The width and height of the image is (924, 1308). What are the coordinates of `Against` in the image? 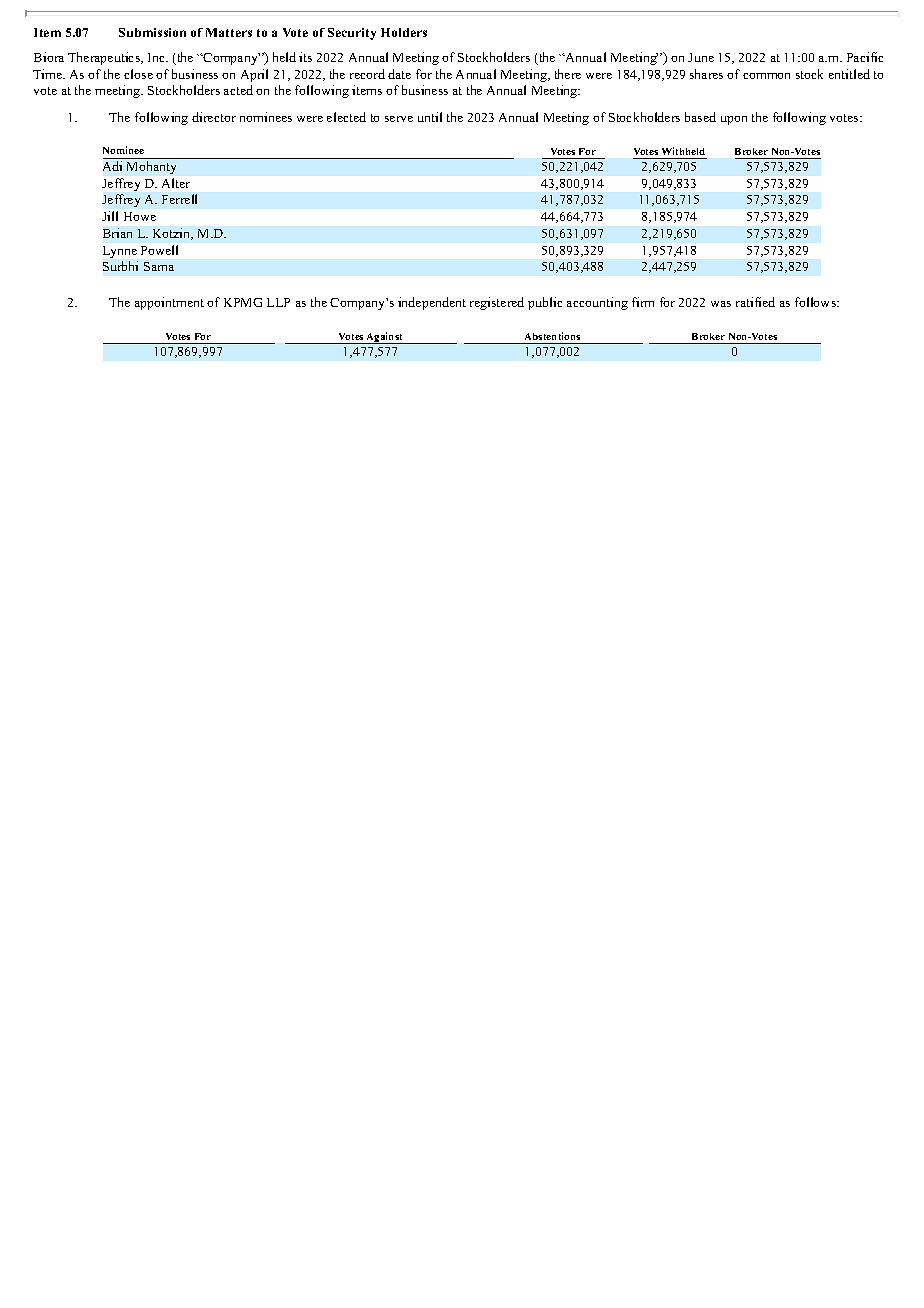 It's located at (385, 338).
